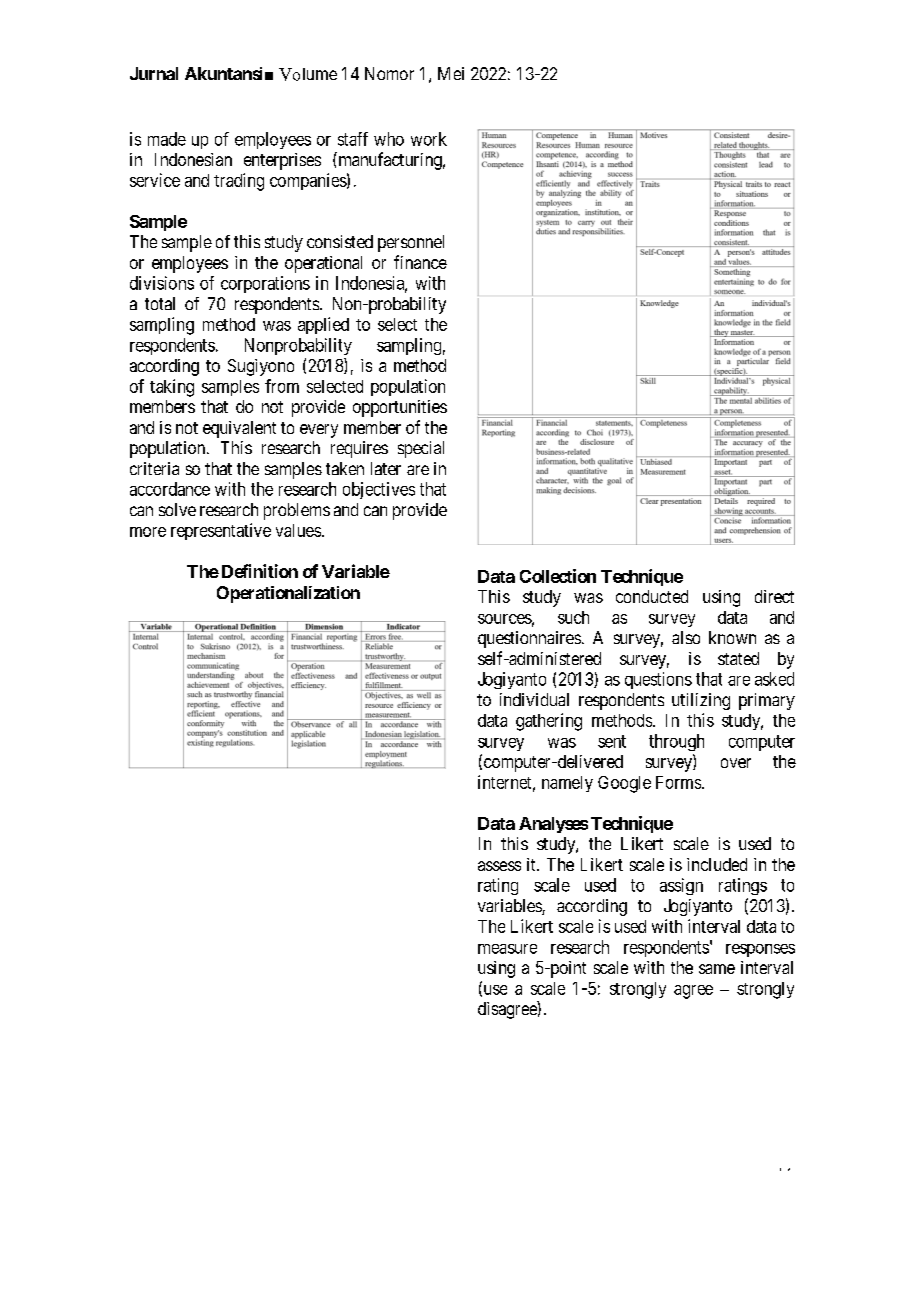  Describe the element at coordinates (652, 596) in the document. I see `conducted` at that location.
